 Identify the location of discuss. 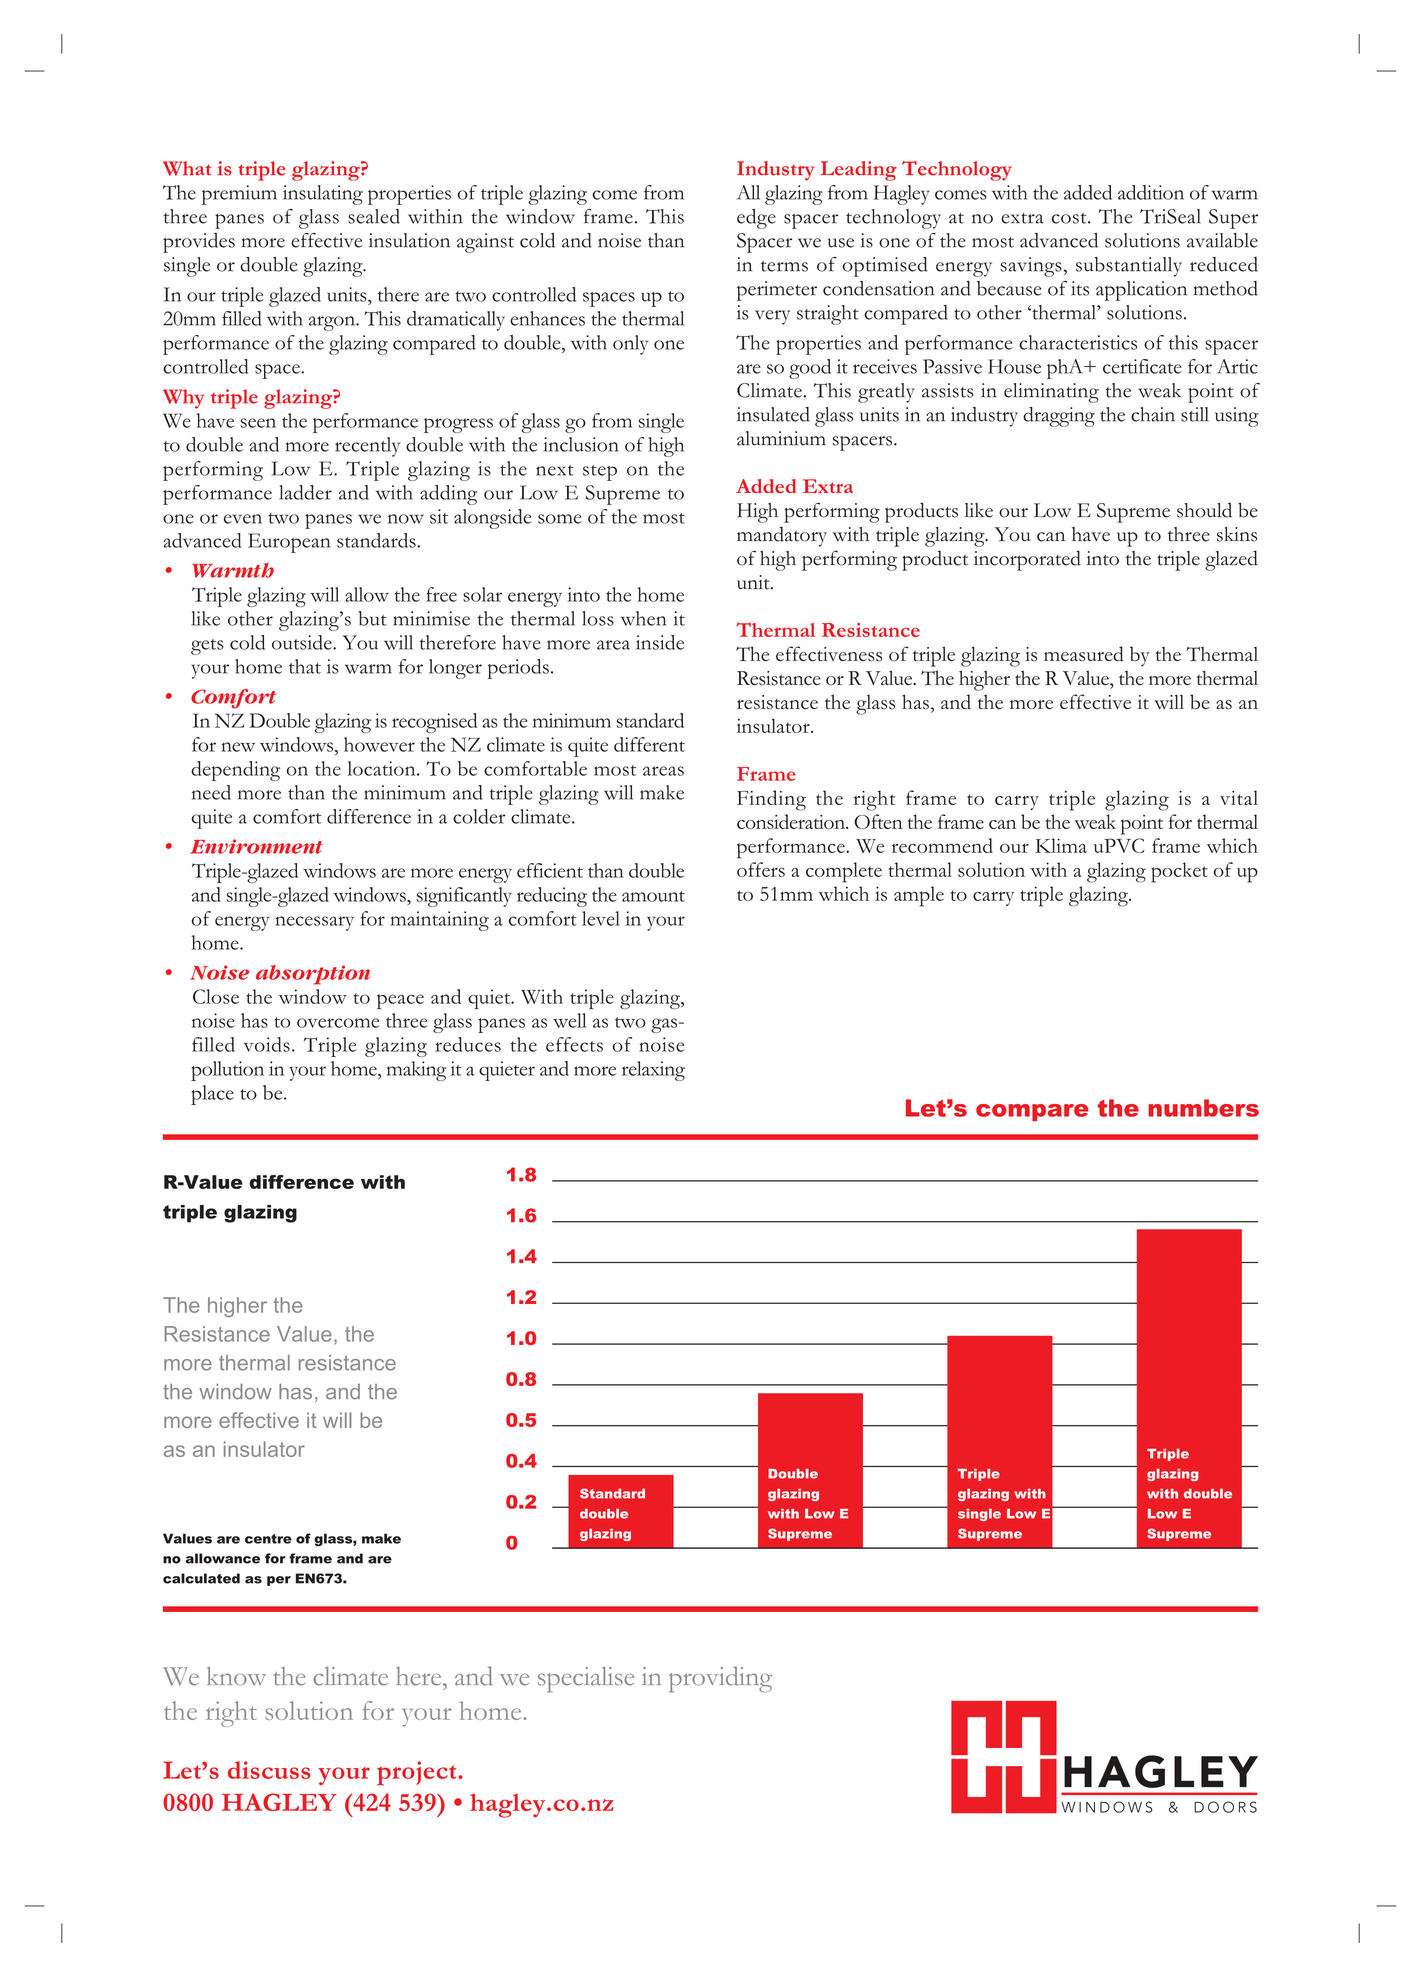
(269, 1770).
